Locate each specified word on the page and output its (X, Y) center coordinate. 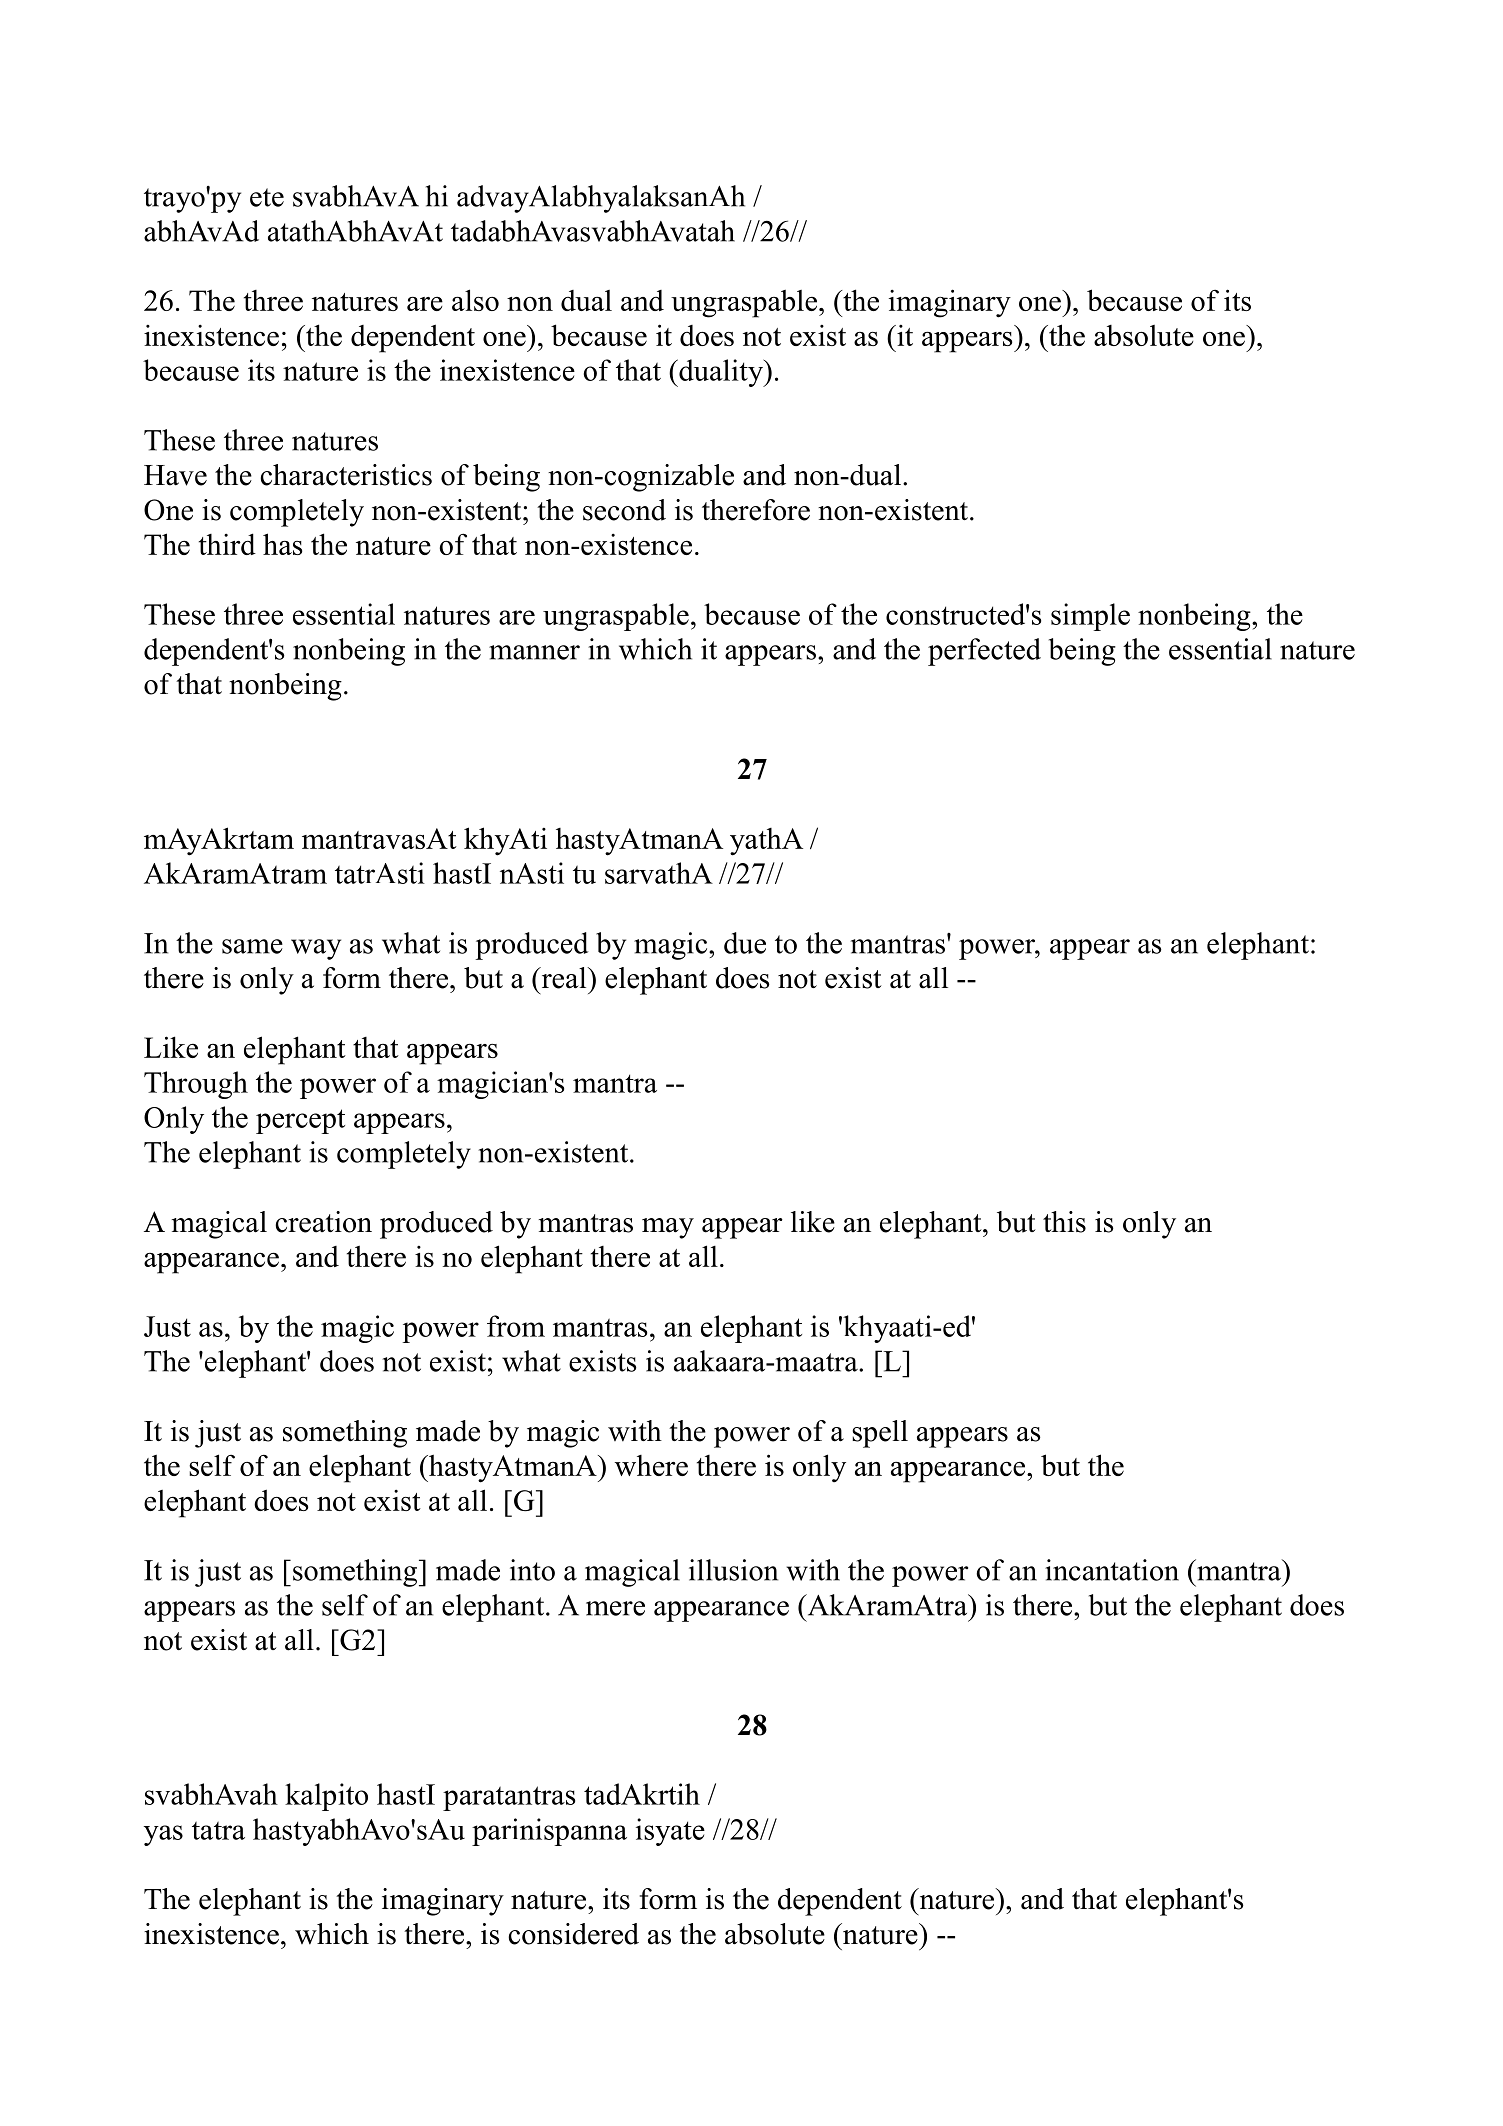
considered (573, 1934)
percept (300, 1121)
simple (1090, 617)
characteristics (346, 475)
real (564, 978)
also (475, 300)
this (1064, 1222)
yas (163, 1835)
